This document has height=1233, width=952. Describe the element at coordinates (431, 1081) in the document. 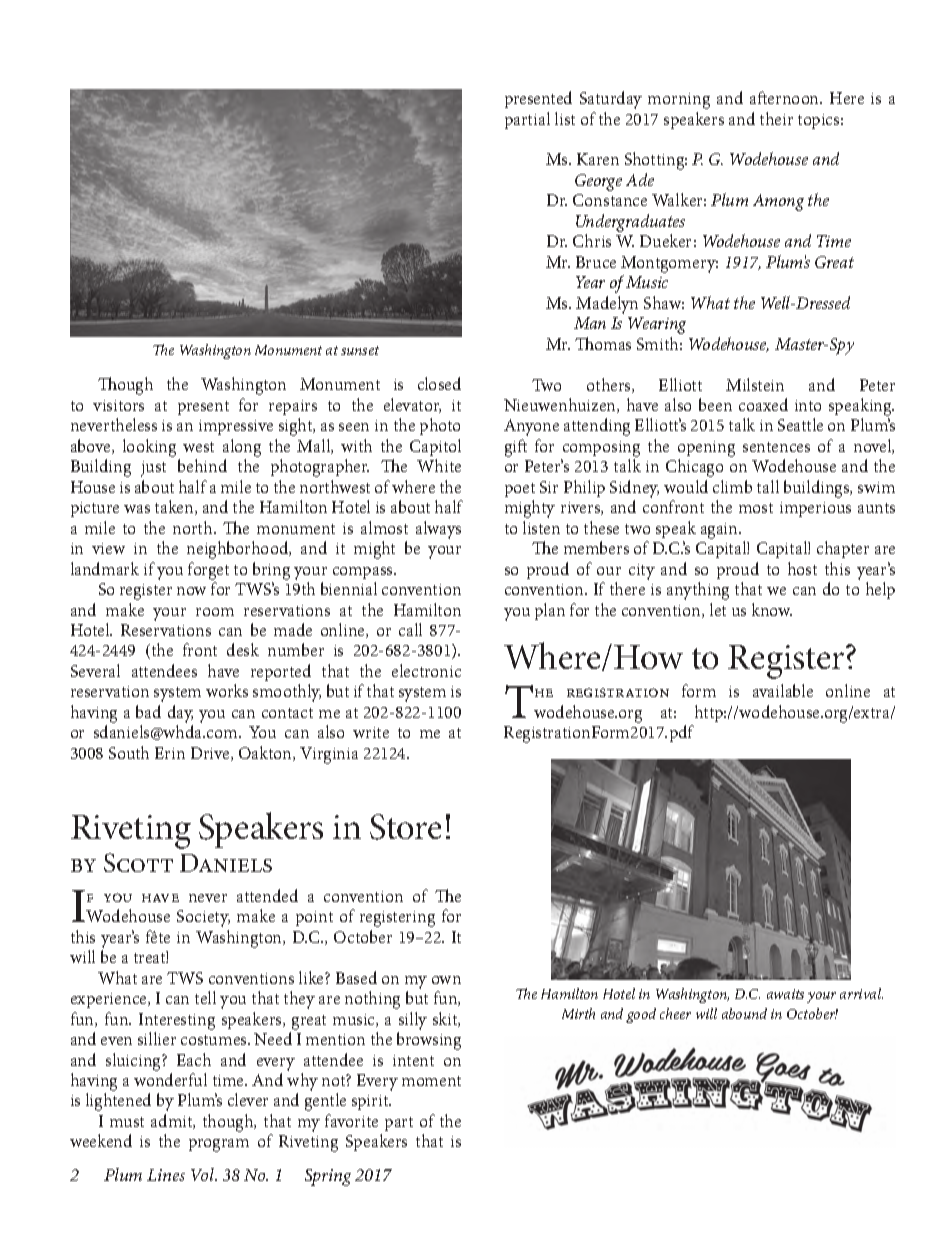

I see `moment` at that location.
